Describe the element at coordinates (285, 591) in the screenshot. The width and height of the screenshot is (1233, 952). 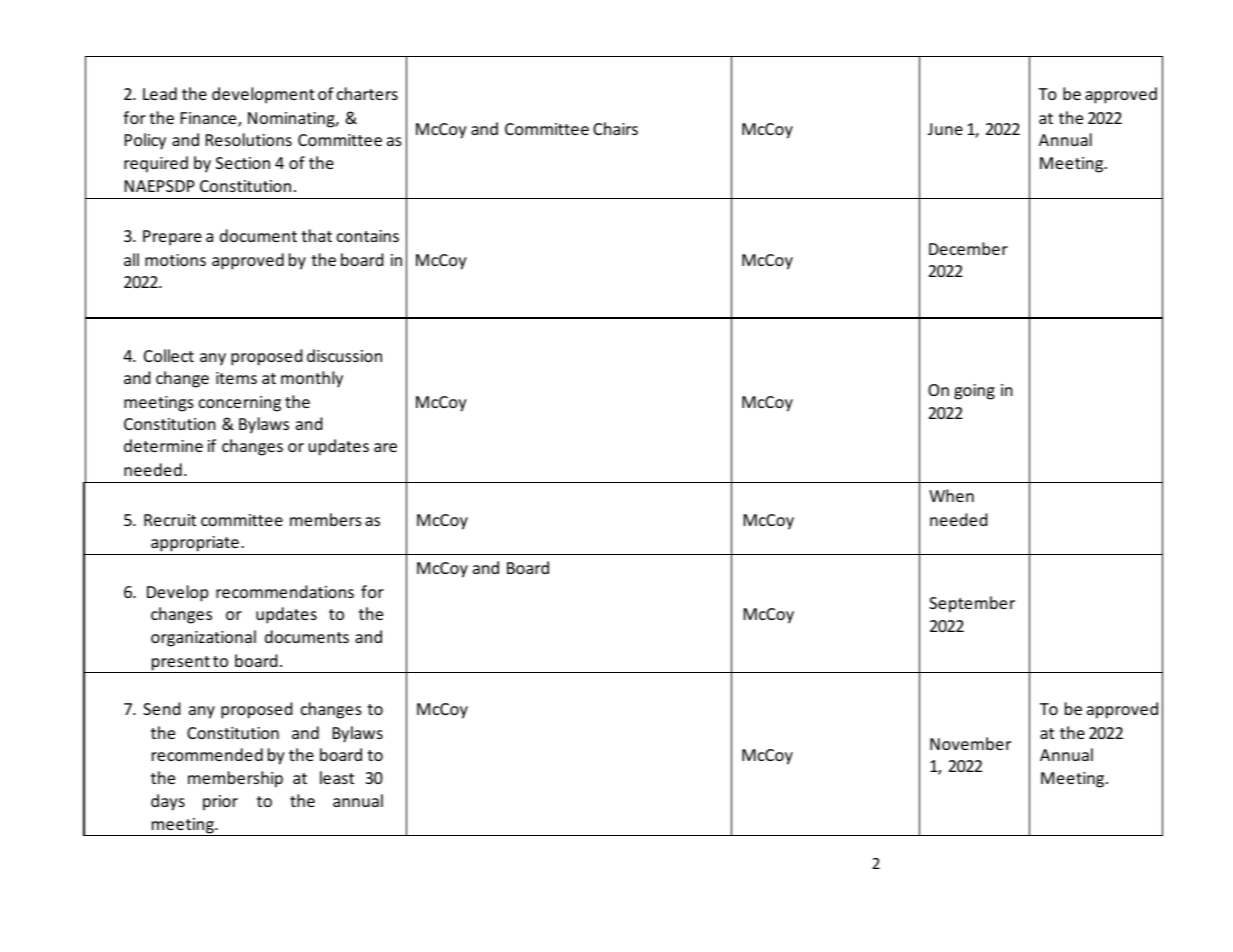
I see `recommendations` at that location.
